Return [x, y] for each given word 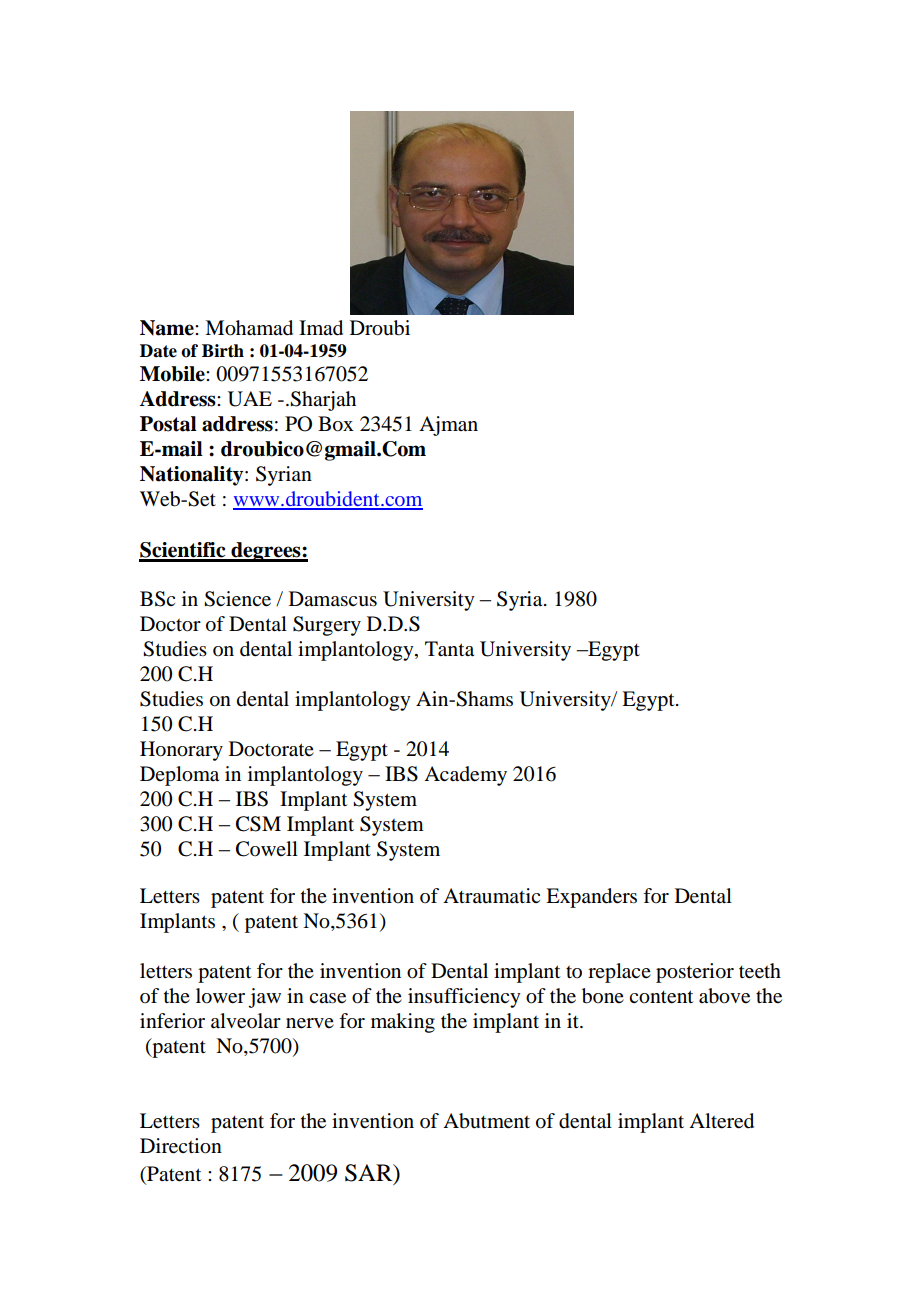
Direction [181, 1146]
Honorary [181, 751]
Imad [321, 328]
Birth [223, 350]
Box [336, 424]
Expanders [591, 898]
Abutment [486, 1121]
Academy [465, 776]
